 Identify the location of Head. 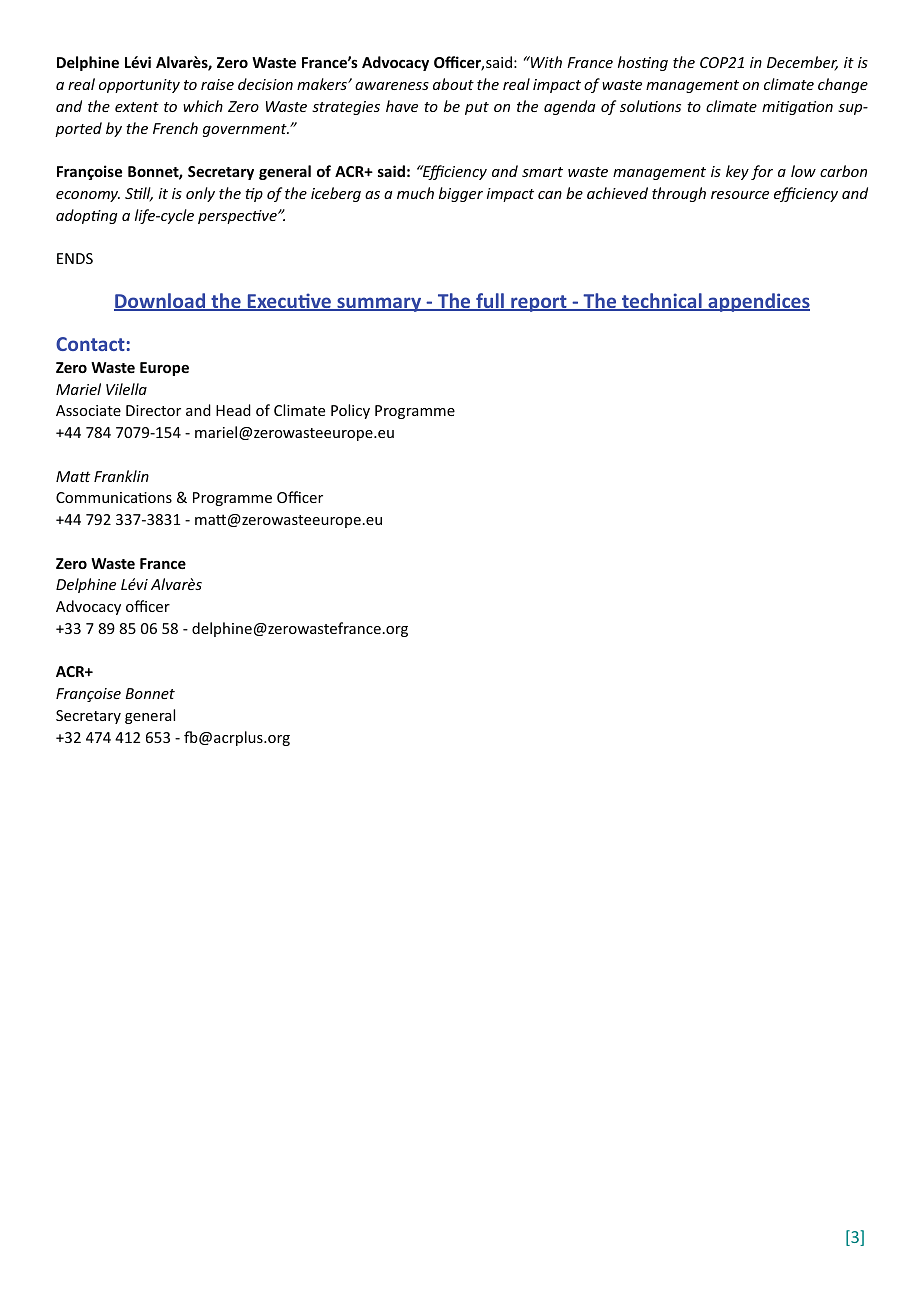
(233, 410).
